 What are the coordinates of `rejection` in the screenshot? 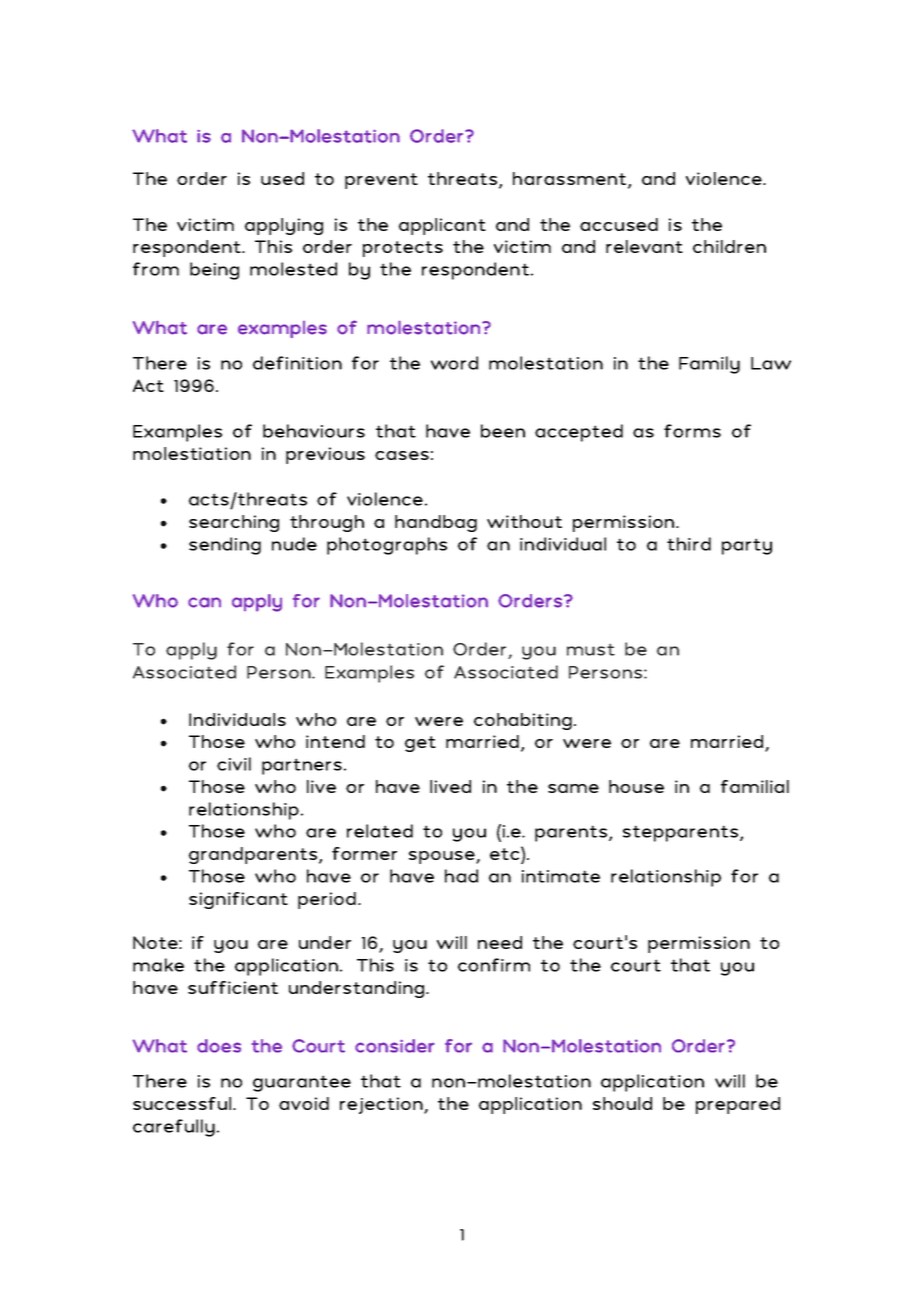 It's located at (382, 1105).
